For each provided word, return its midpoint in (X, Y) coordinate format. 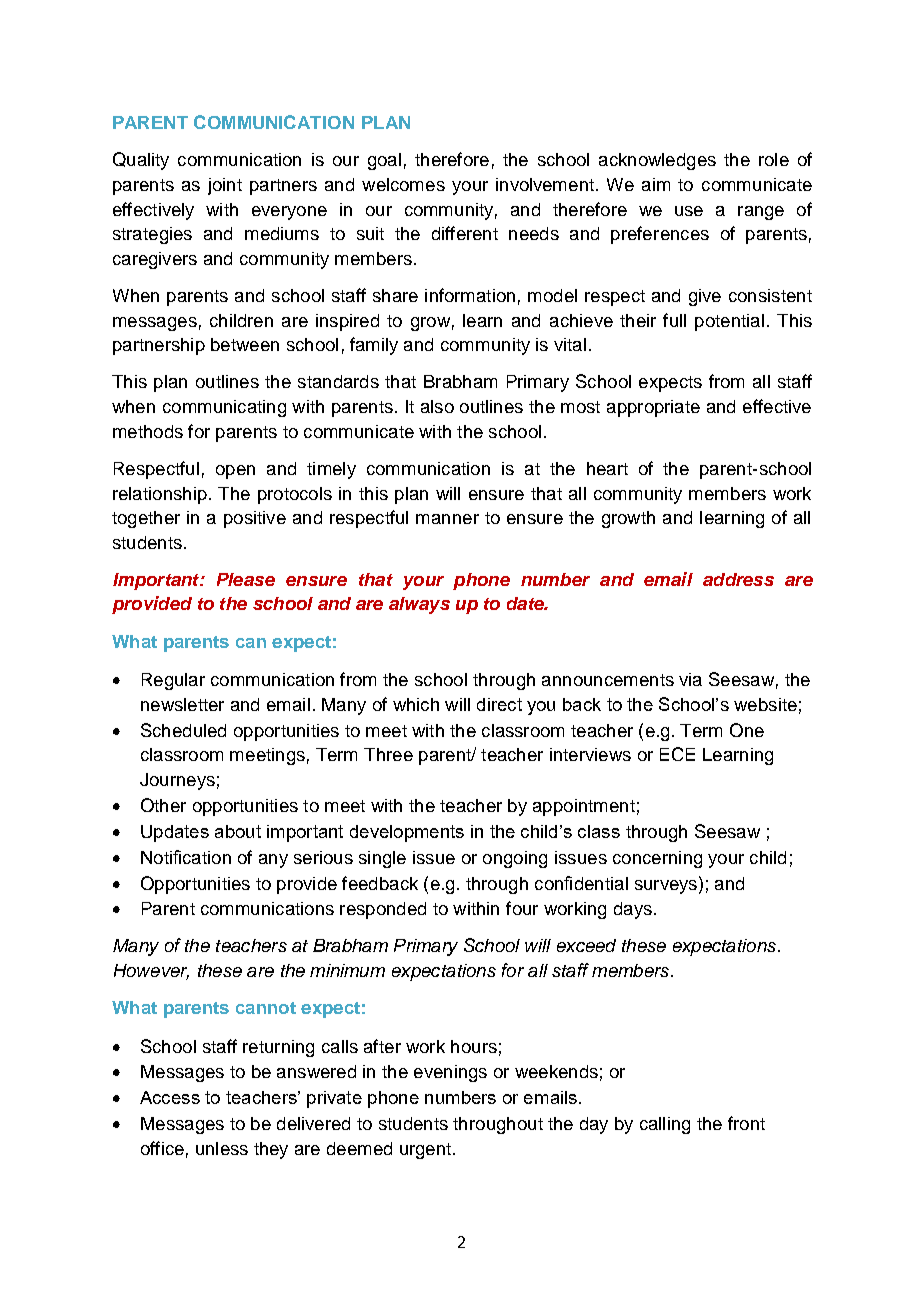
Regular (173, 681)
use (689, 211)
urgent (425, 1151)
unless (222, 1148)
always (419, 605)
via (690, 679)
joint (225, 186)
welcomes (403, 184)
